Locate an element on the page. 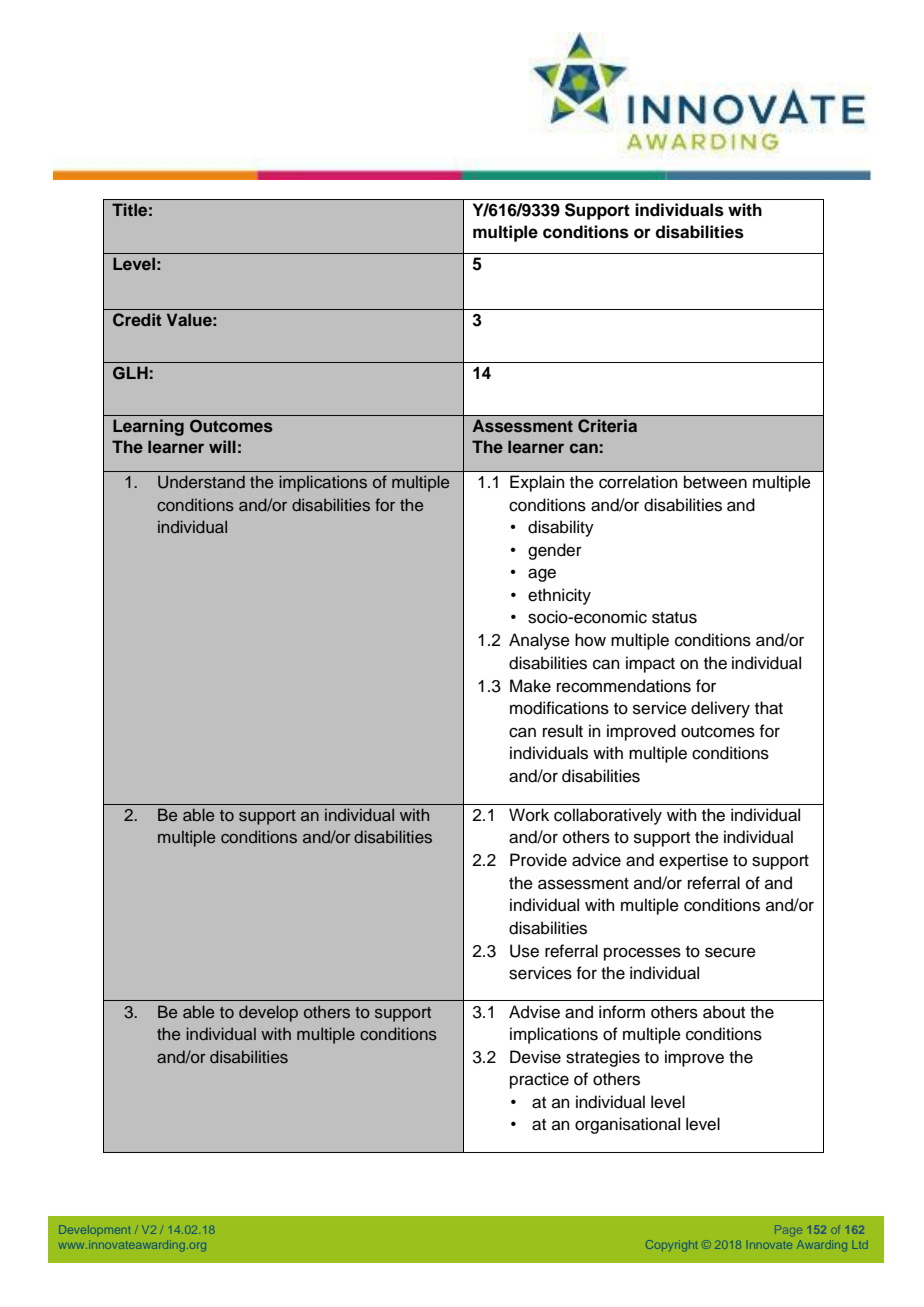  practice is located at coordinates (539, 1080).
